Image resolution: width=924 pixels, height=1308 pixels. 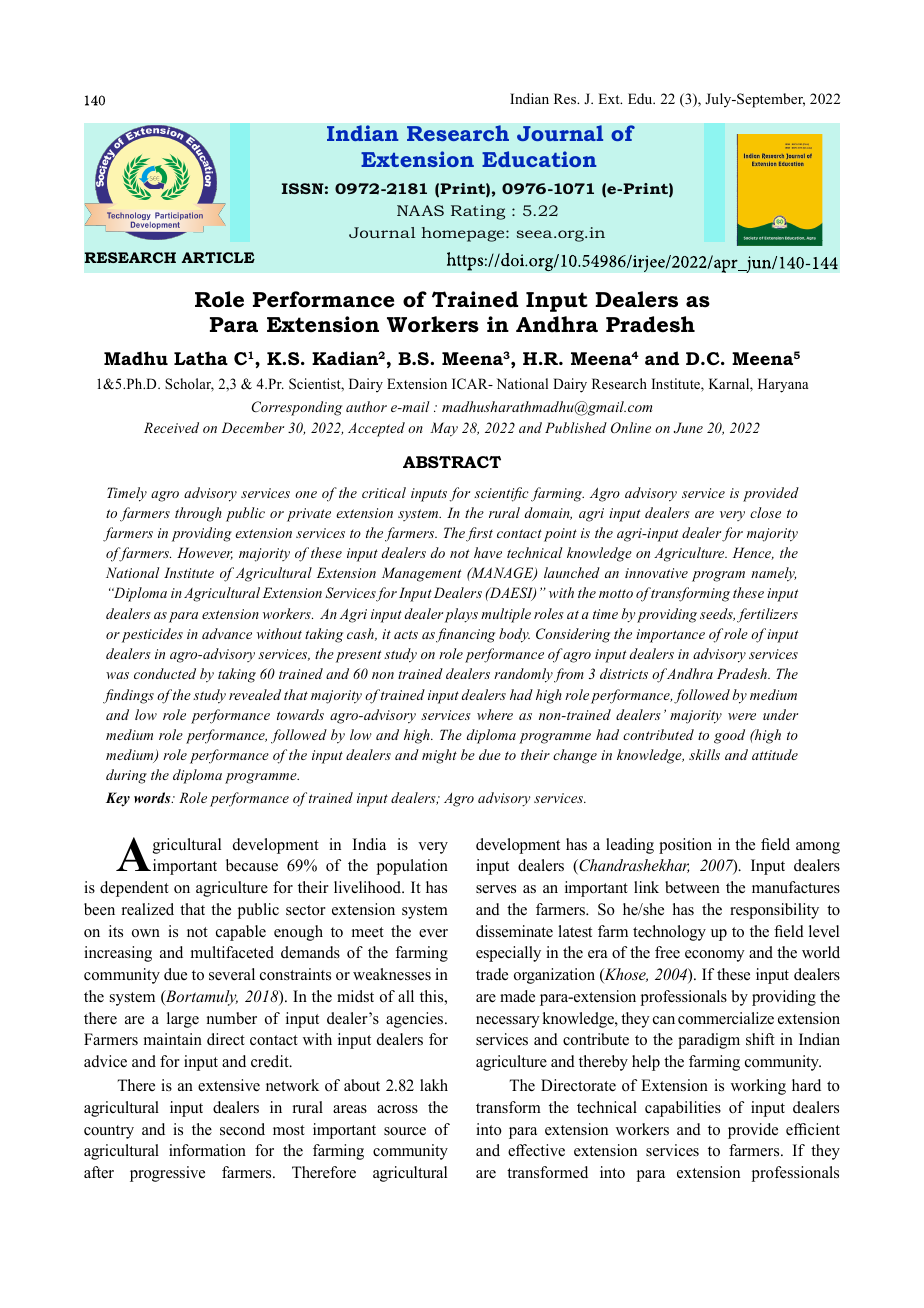 I want to click on Education, so click(x=539, y=159).
